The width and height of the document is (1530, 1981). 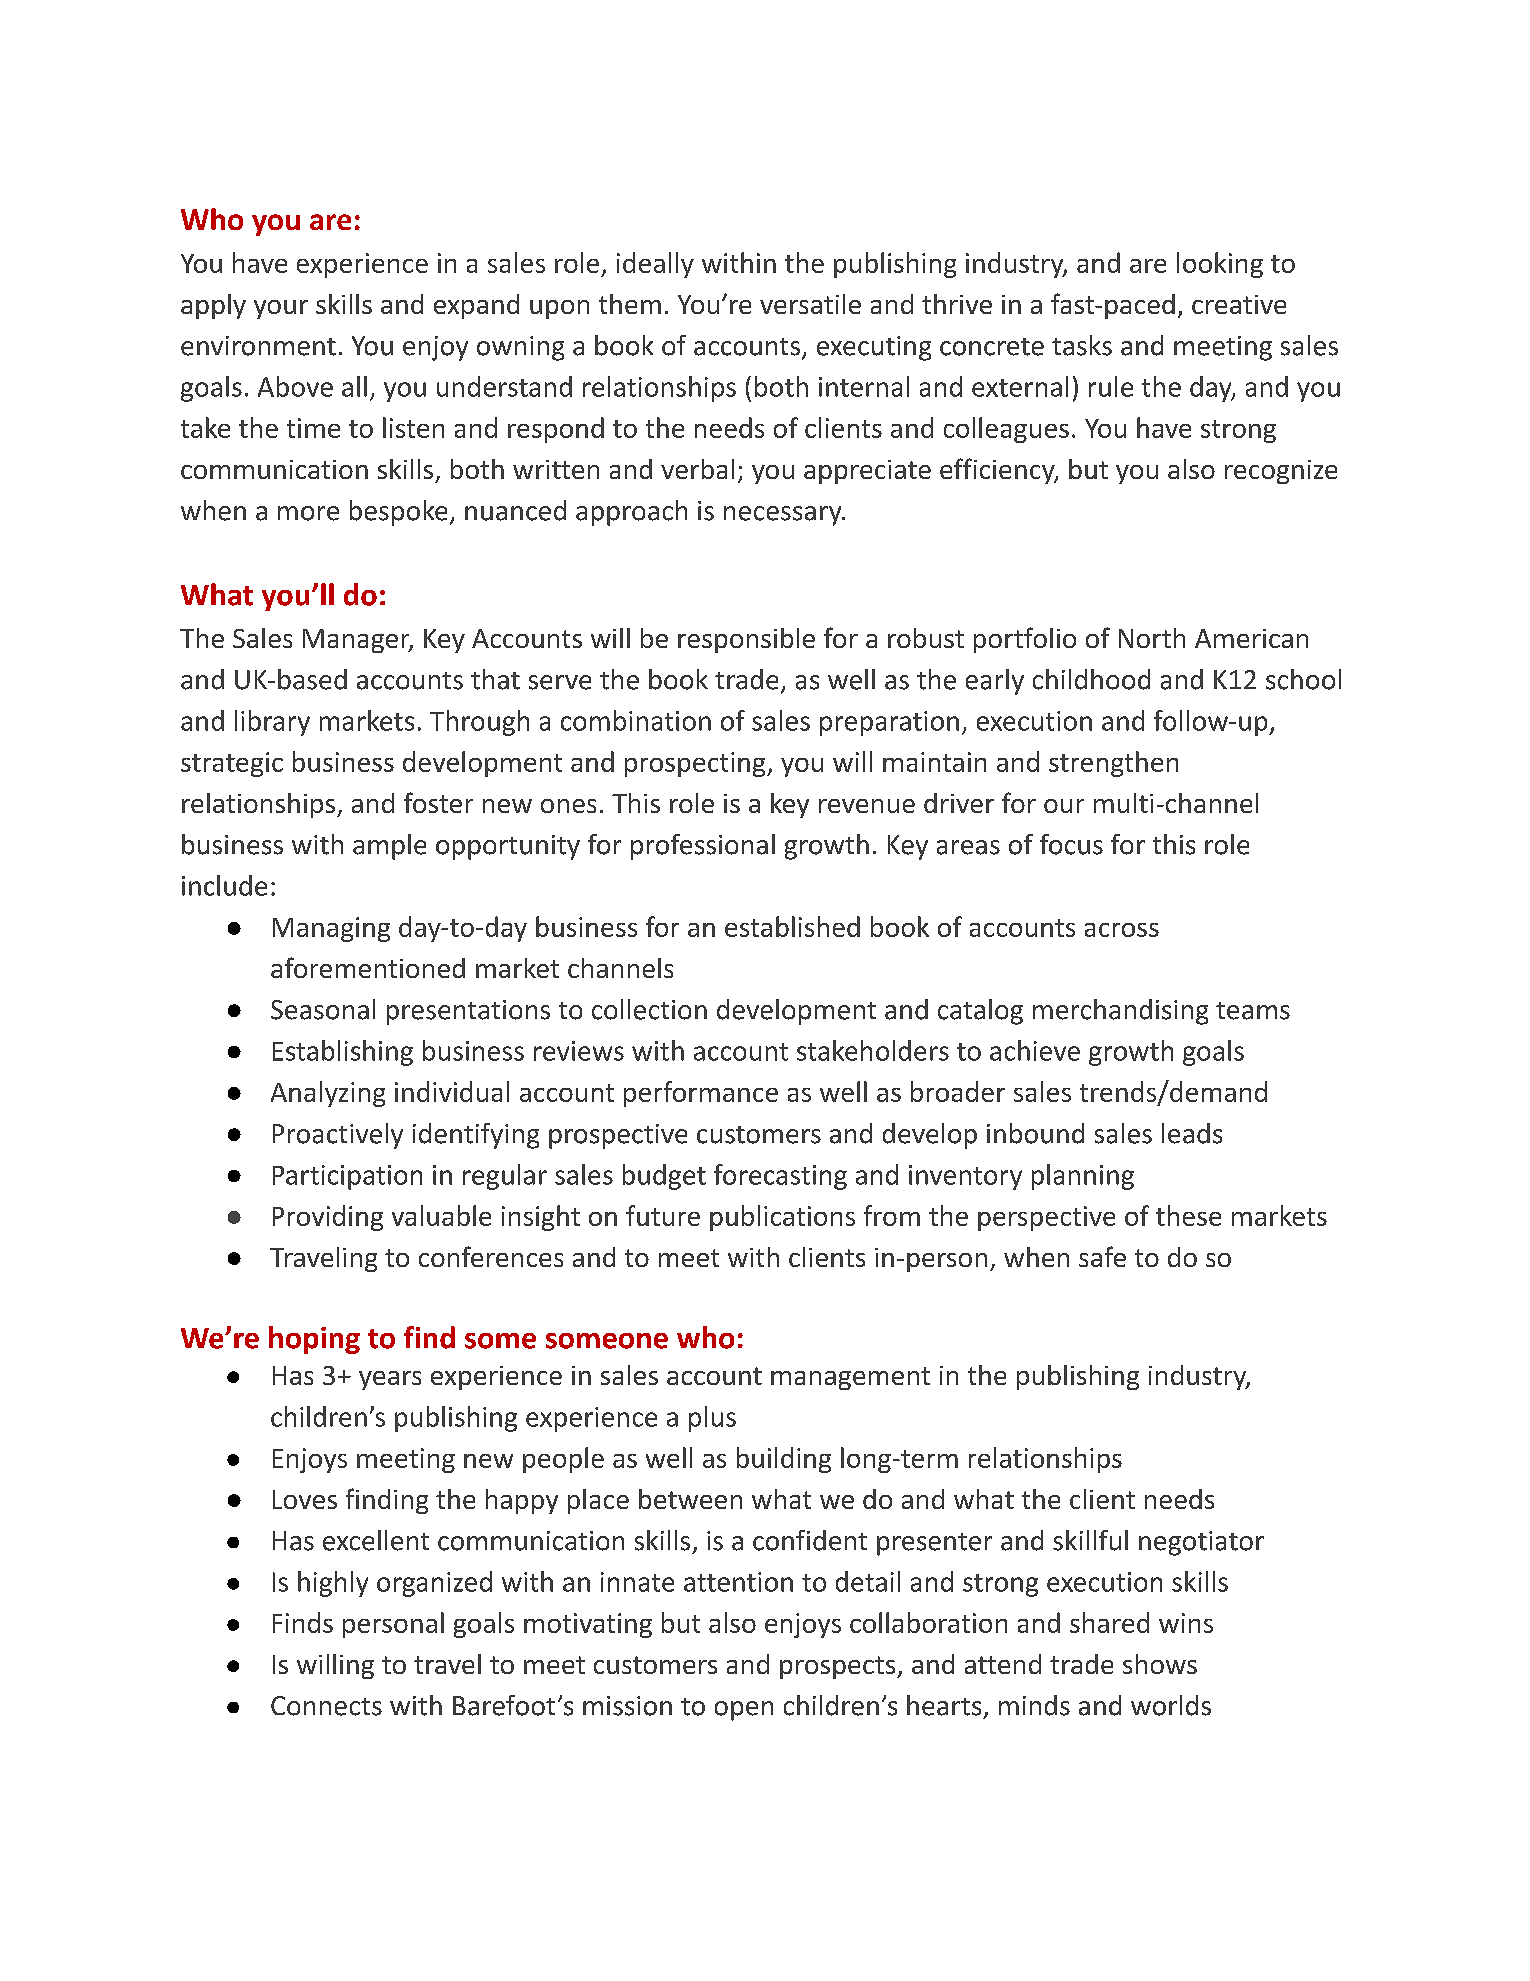 I want to click on Connects, so click(x=326, y=1706).
